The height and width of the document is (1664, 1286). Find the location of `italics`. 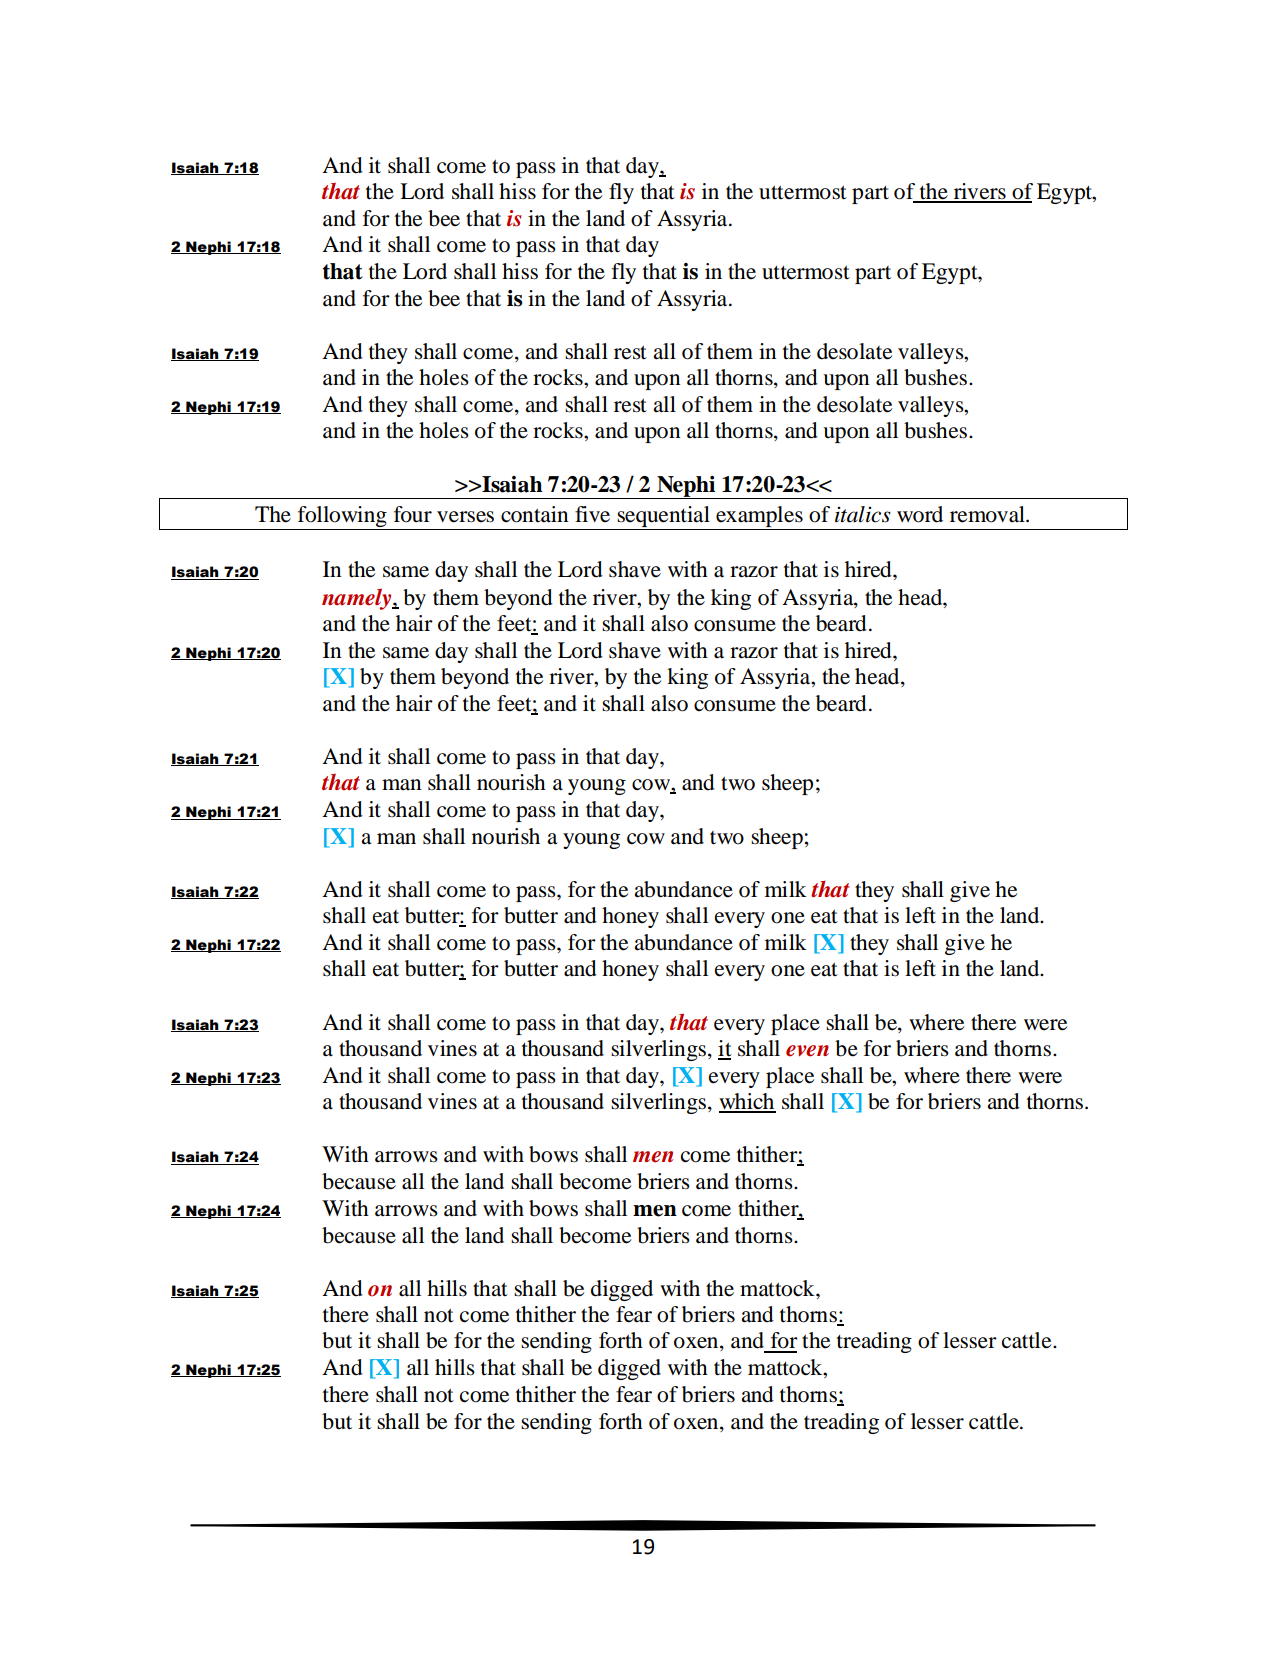

italics is located at coordinates (863, 514).
